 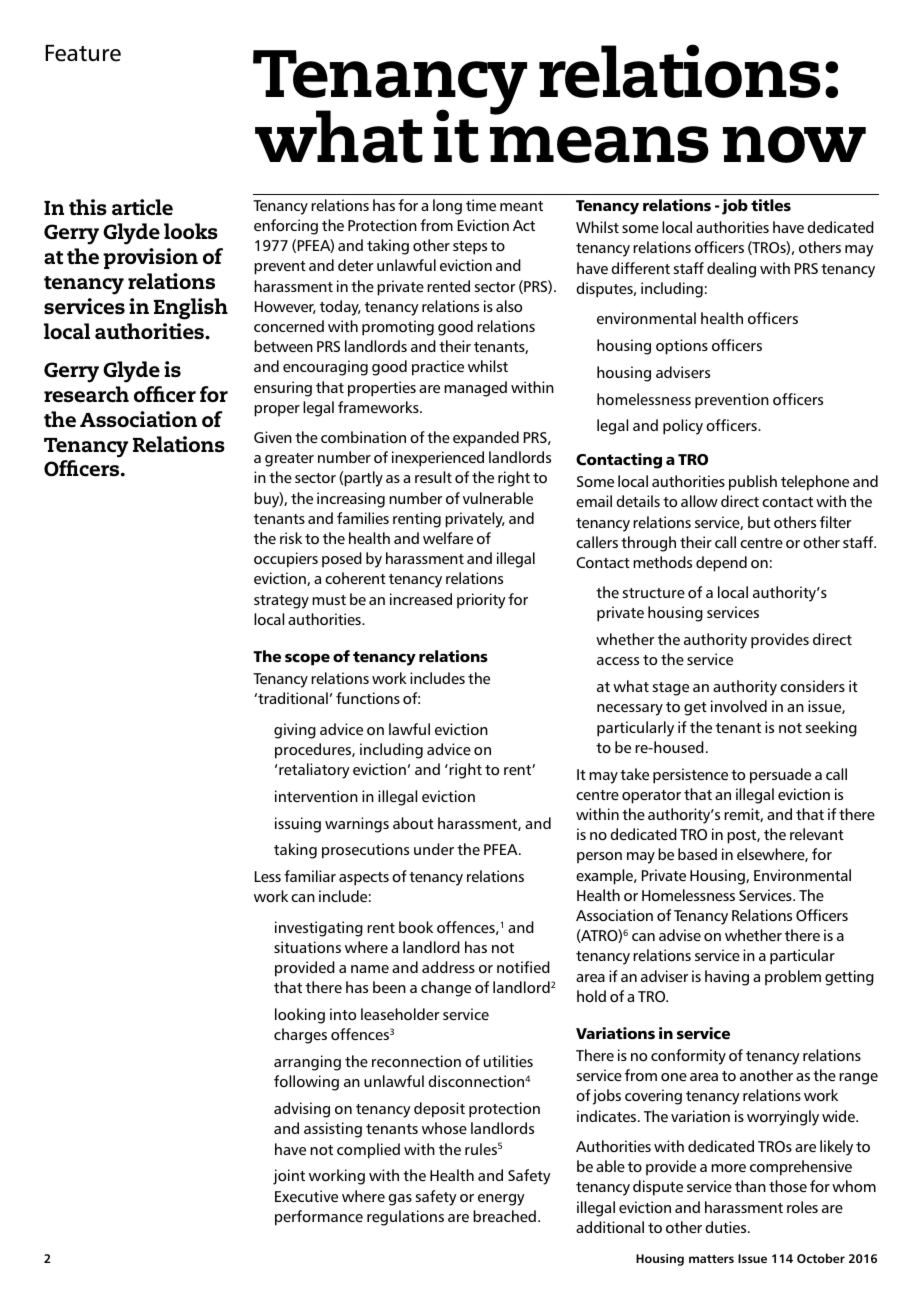 What do you see at coordinates (504, 1216) in the screenshot?
I see `breached` at bounding box center [504, 1216].
